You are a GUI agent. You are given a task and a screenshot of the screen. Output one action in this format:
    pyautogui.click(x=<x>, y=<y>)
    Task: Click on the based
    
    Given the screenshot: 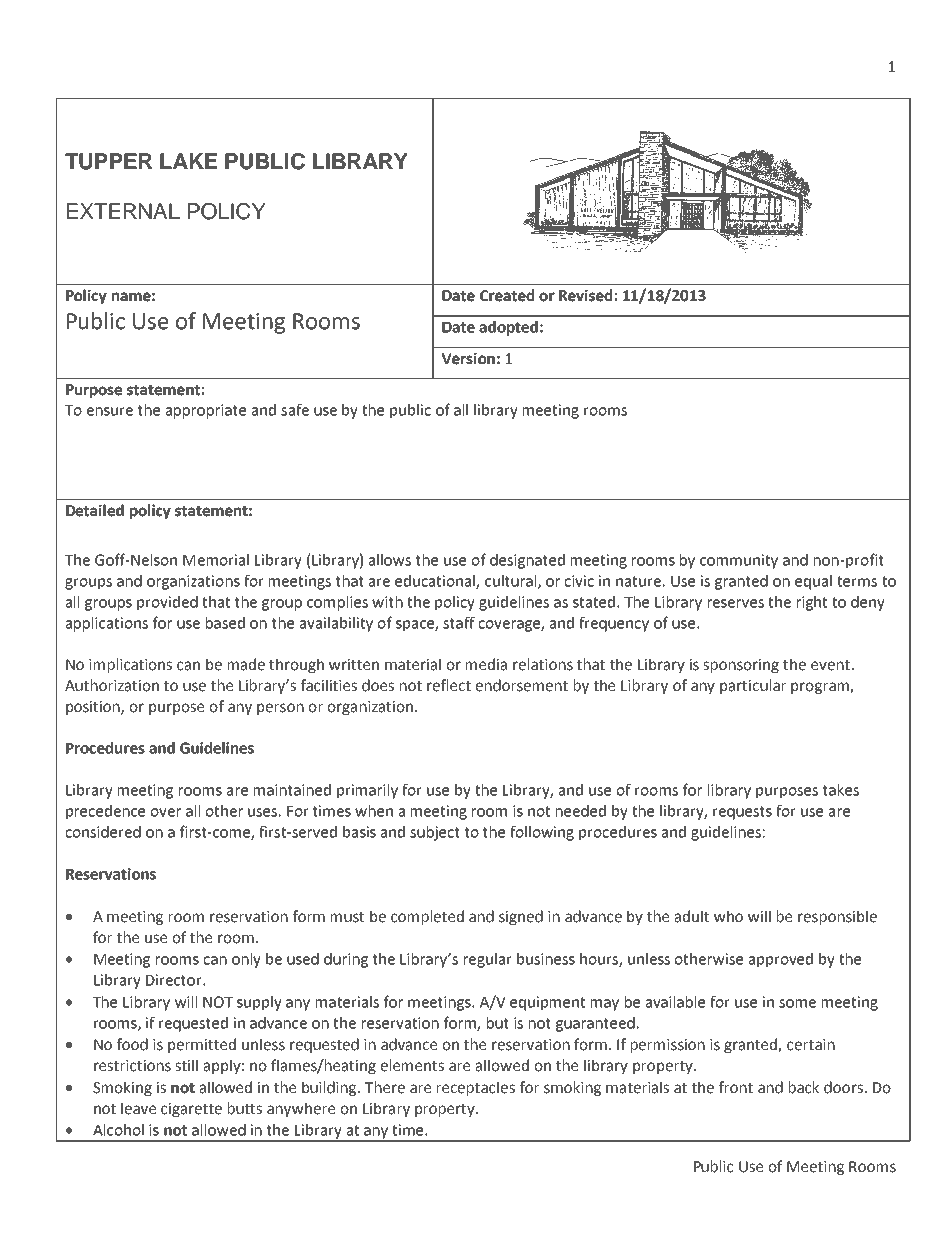 What is the action you would take?
    pyautogui.click(x=225, y=623)
